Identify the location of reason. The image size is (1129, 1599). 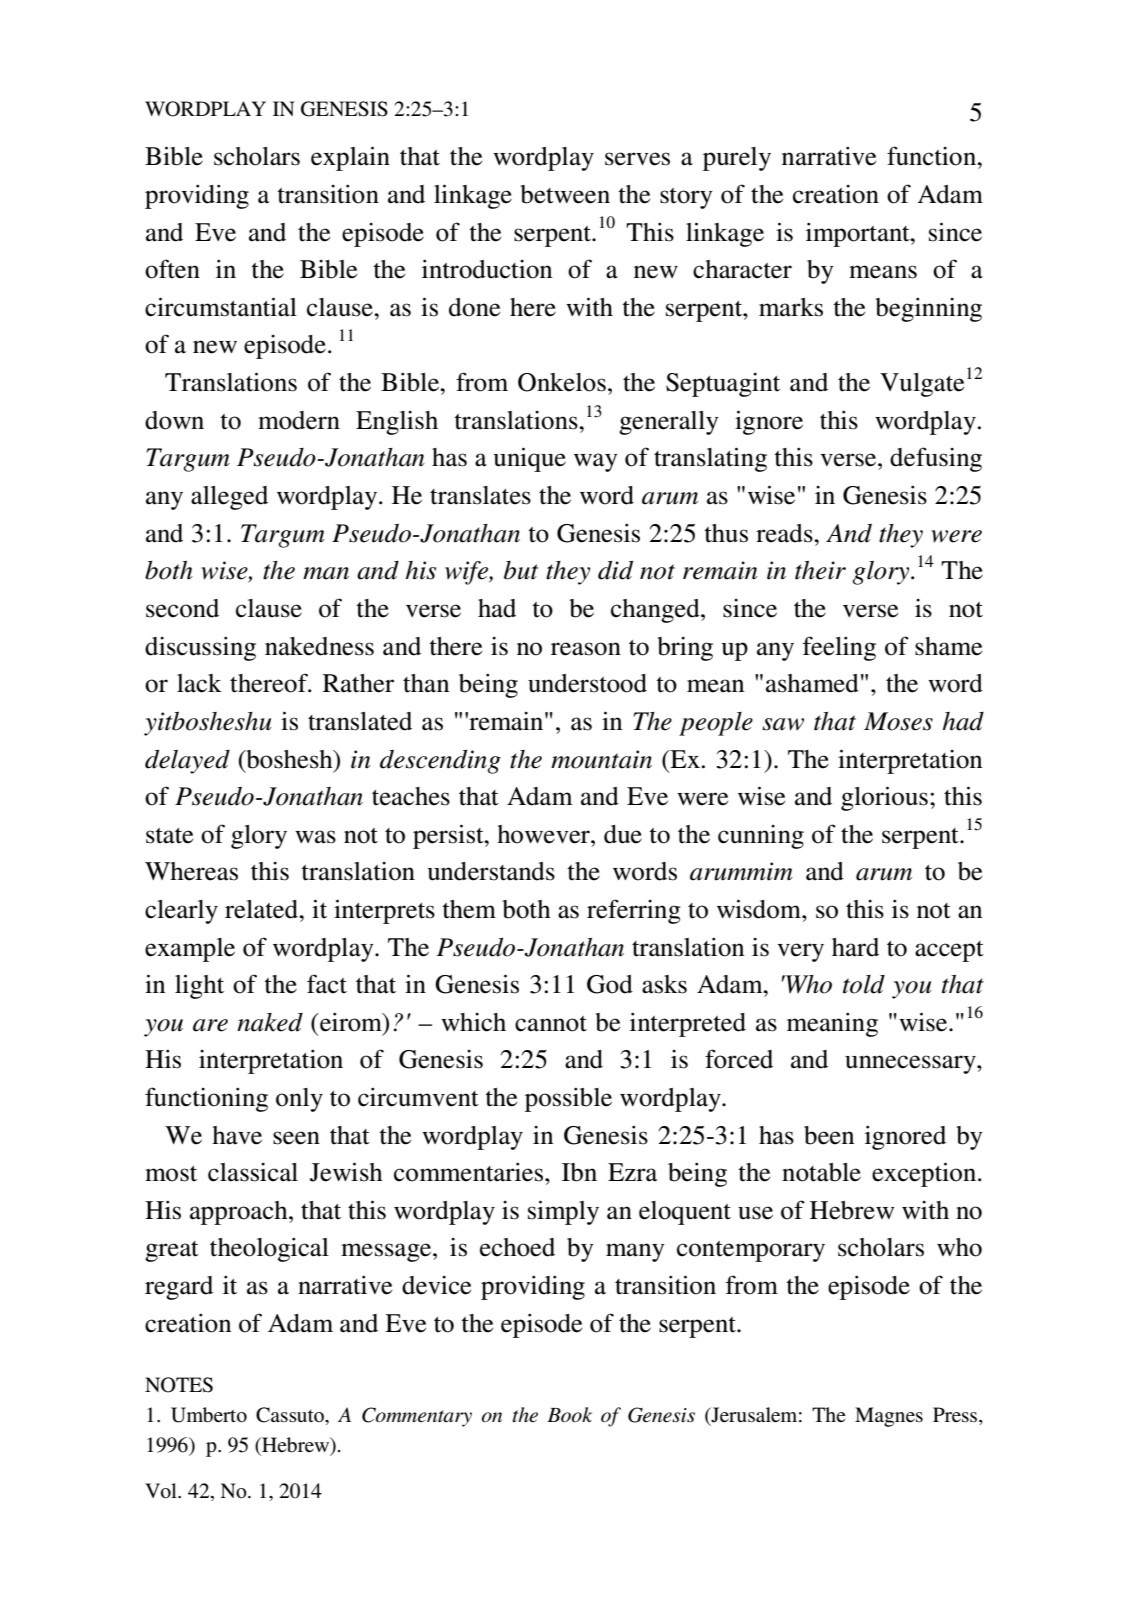
(586, 649).
